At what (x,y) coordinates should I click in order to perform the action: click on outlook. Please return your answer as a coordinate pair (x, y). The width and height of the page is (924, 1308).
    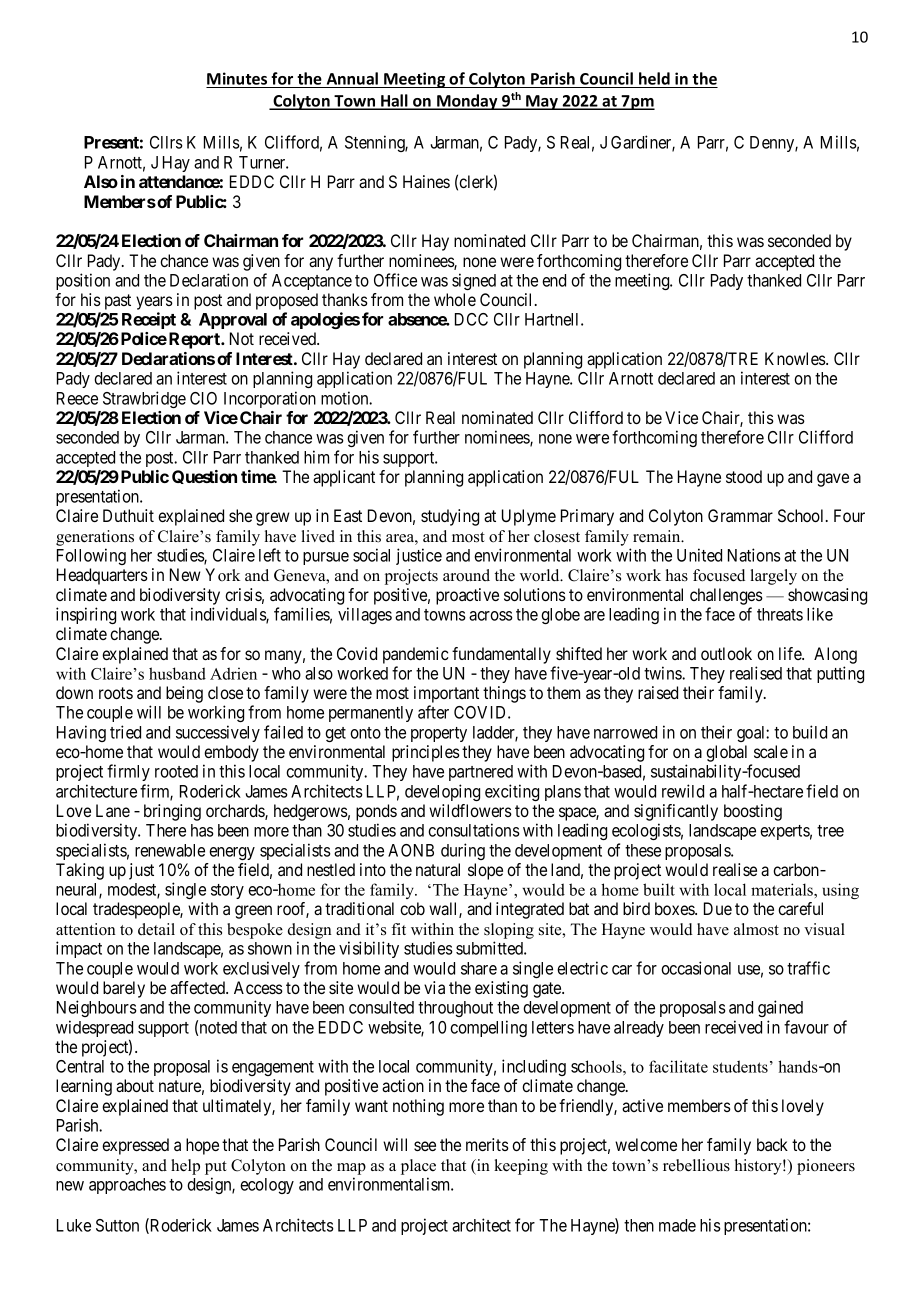
    Looking at the image, I should click on (726, 653).
